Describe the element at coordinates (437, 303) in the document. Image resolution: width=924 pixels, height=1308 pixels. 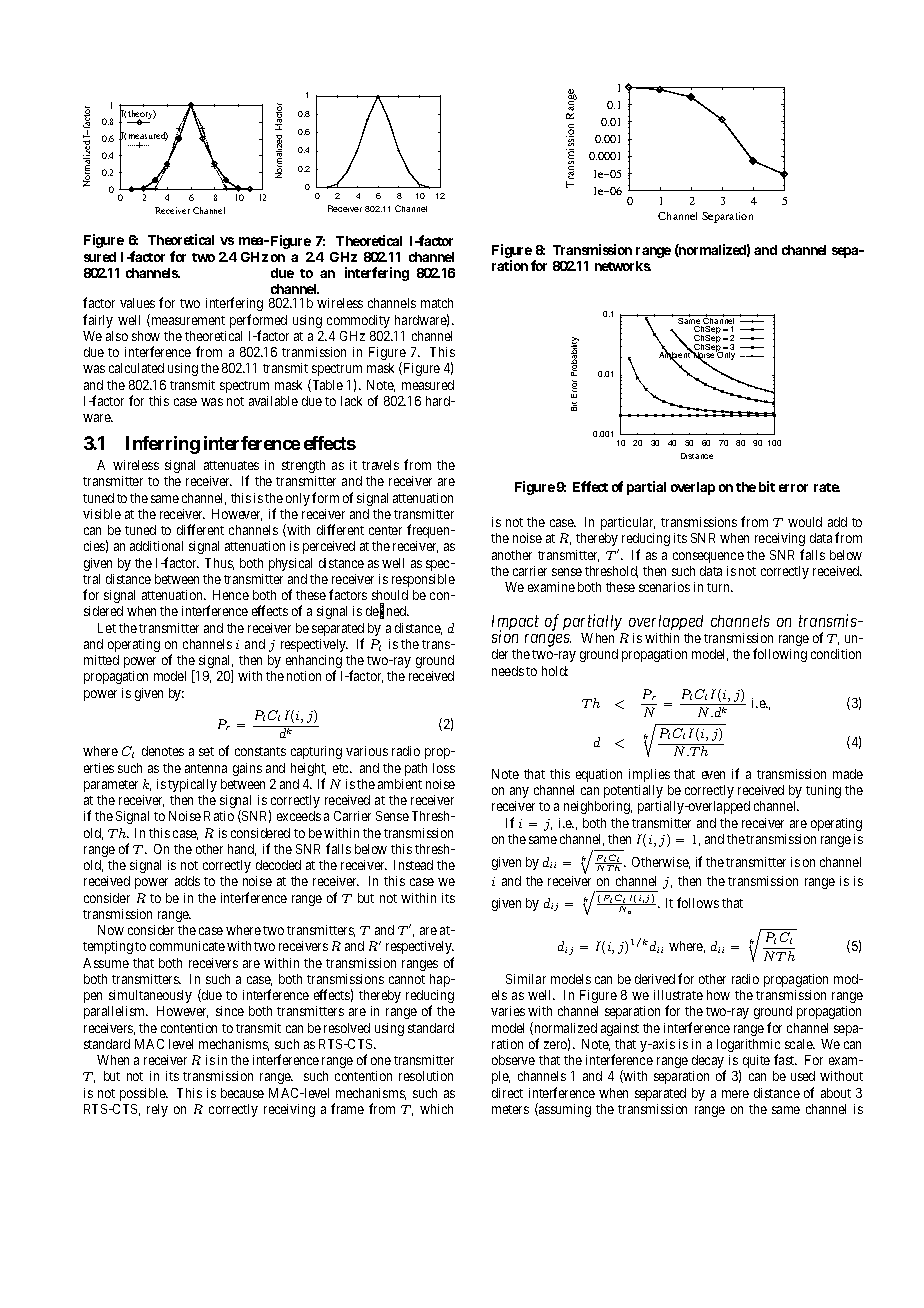
I see `match` at that location.
